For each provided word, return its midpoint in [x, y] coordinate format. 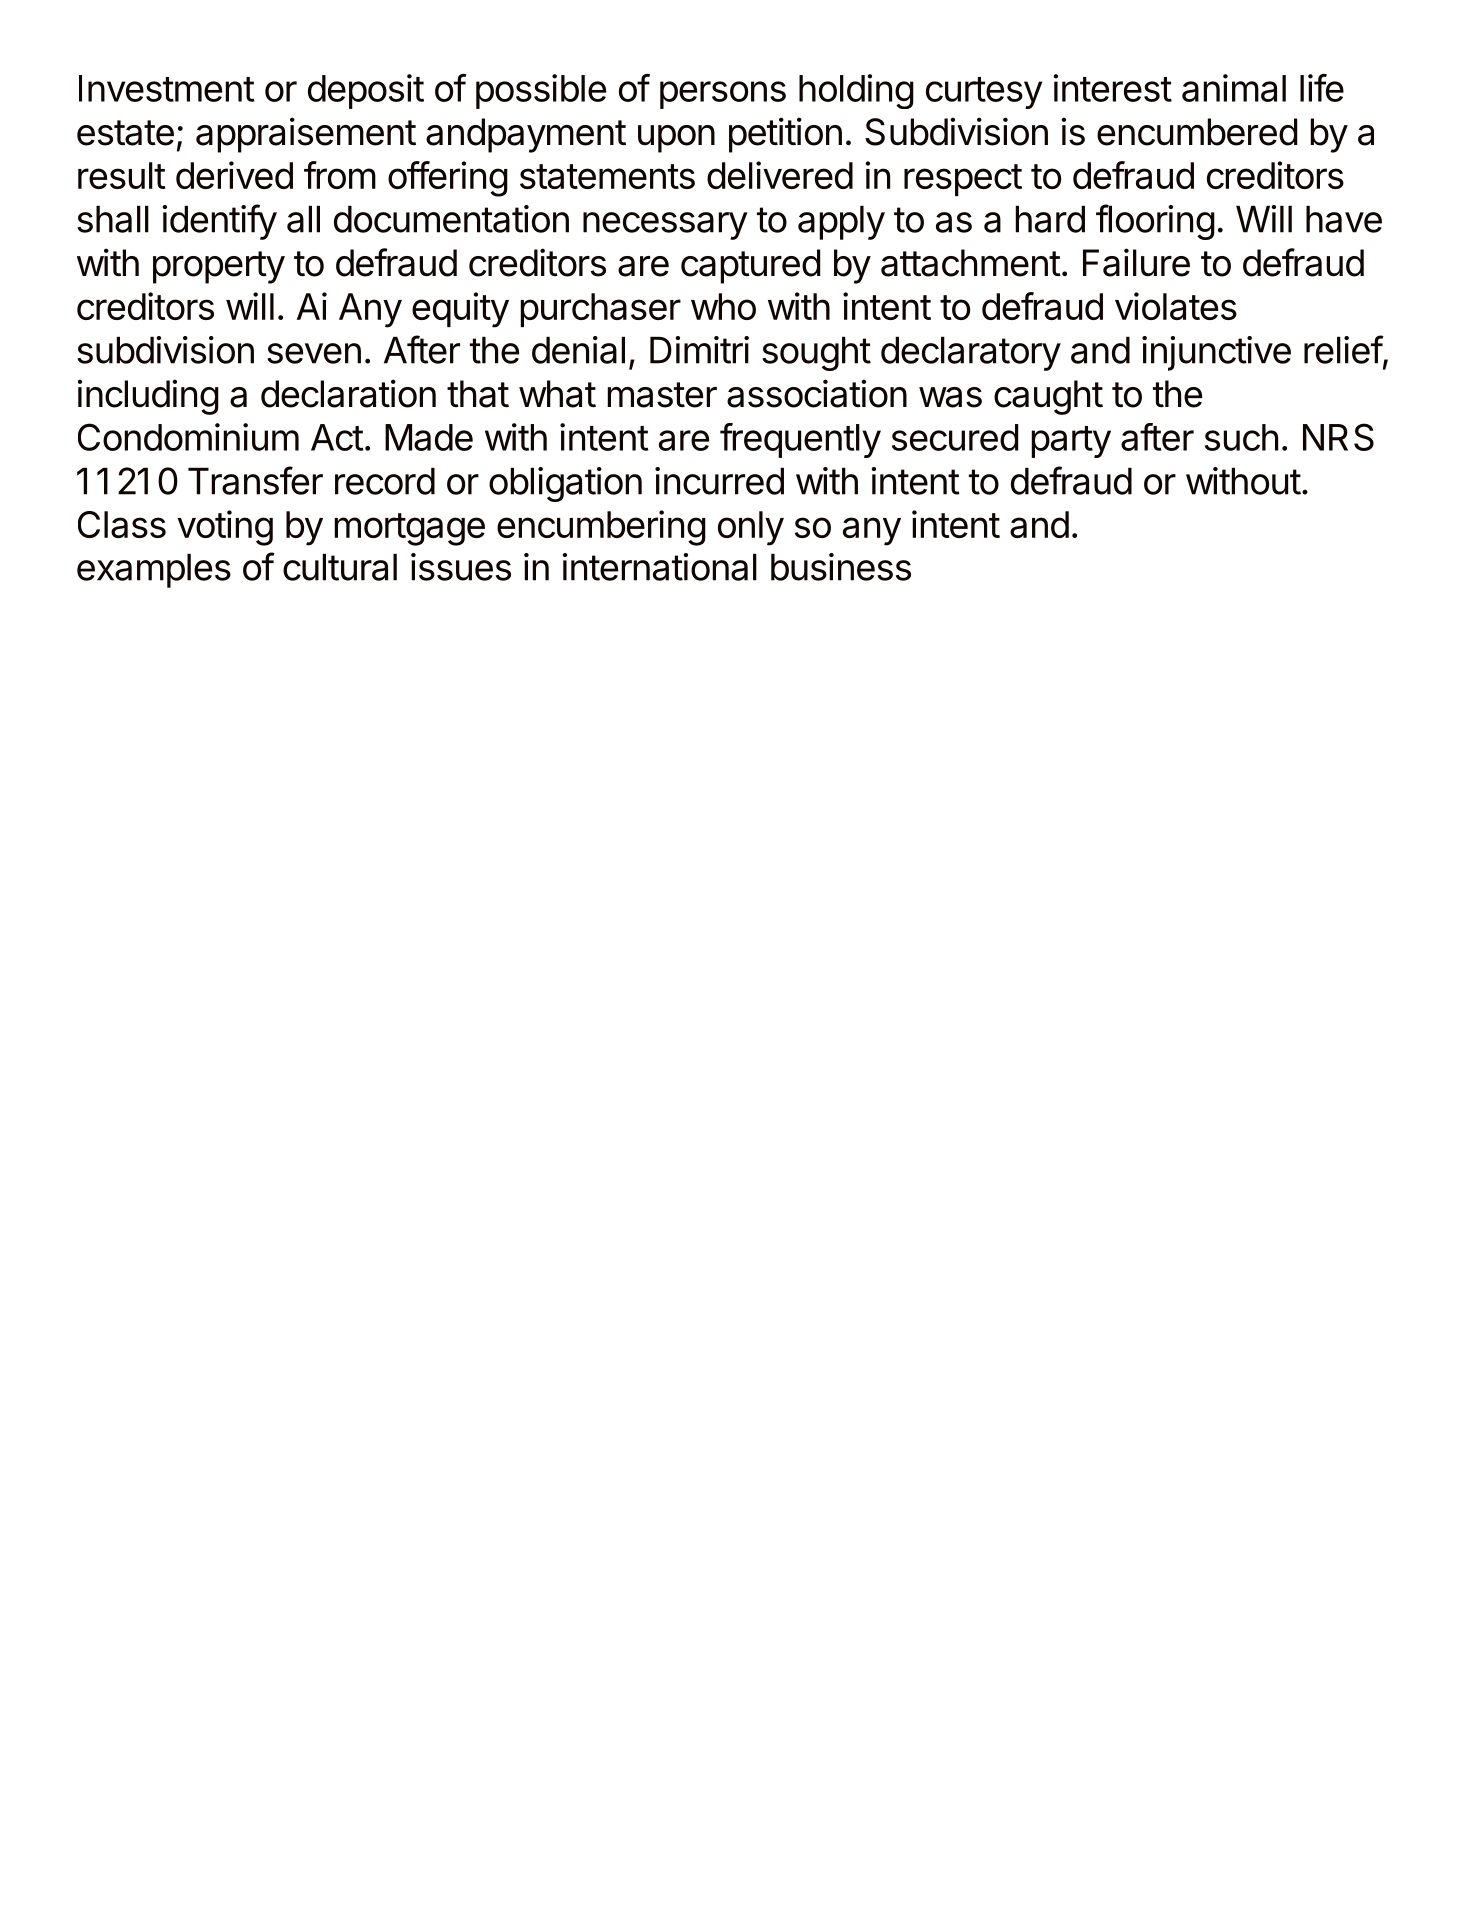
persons [723, 95]
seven [314, 353]
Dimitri [699, 350]
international [659, 567]
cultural [340, 567]
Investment [166, 88]
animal [1234, 88]
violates [1176, 306]
